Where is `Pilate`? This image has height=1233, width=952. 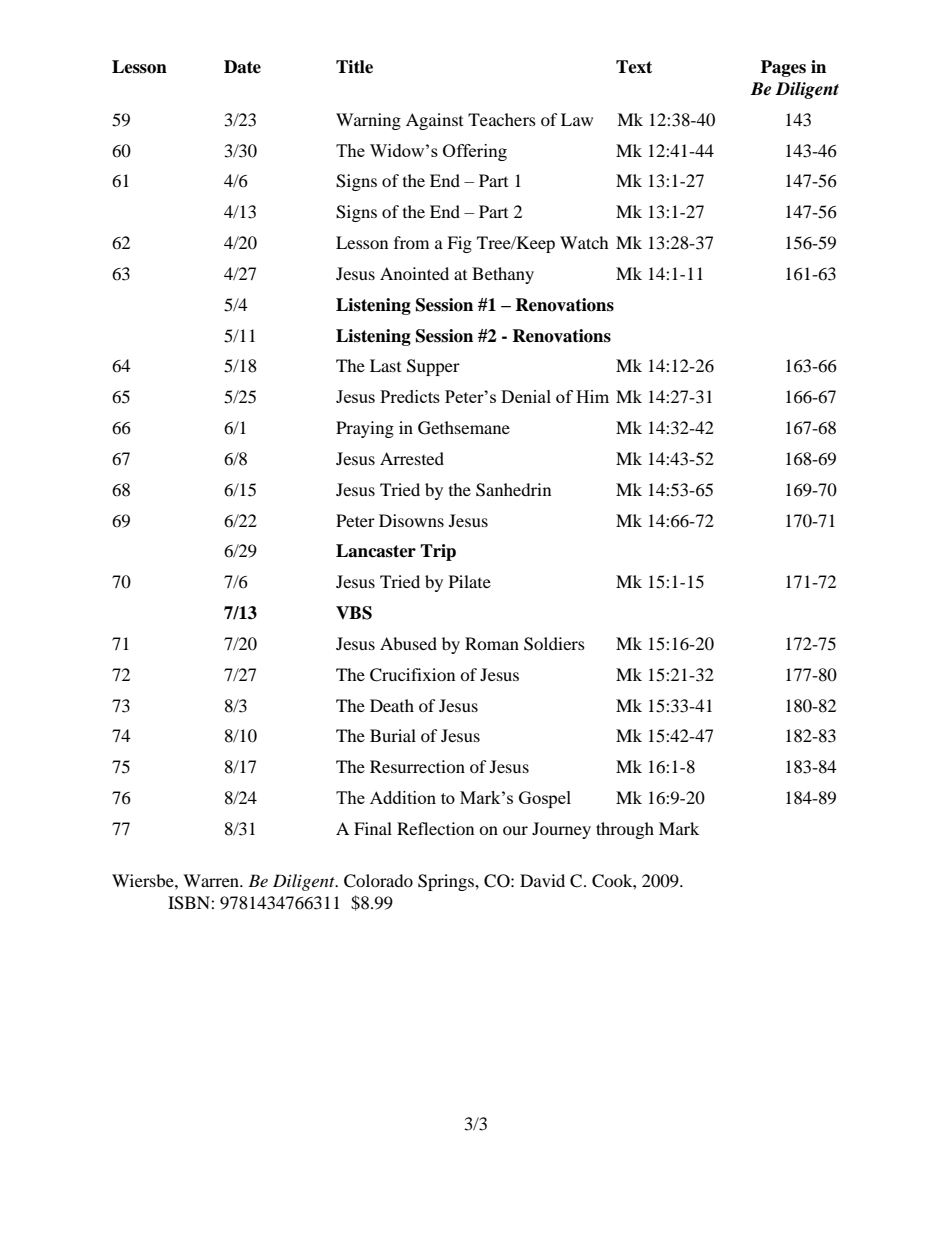
Pilate is located at coordinates (470, 581).
